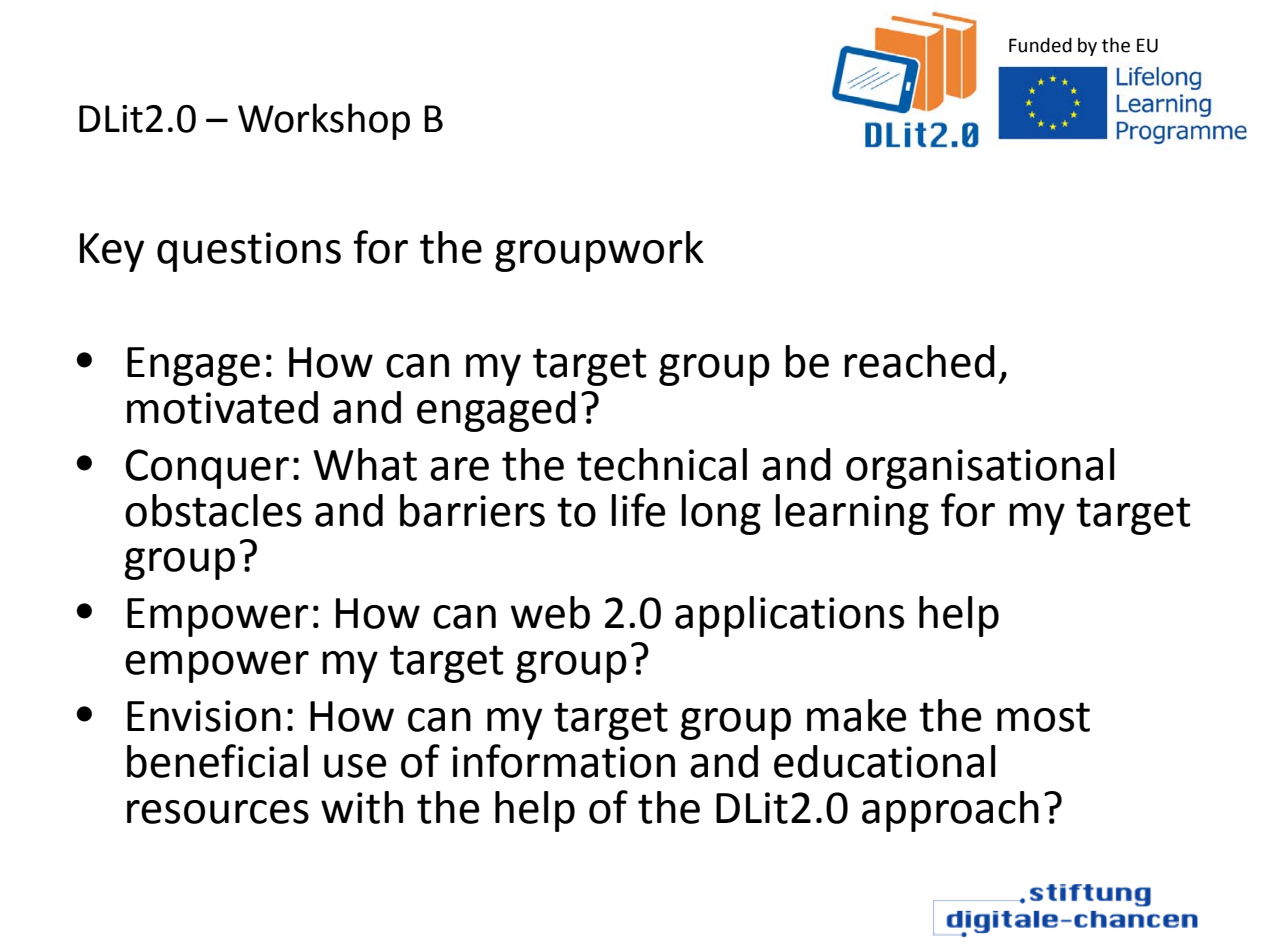 The image size is (1270, 952). What do you see at coordinates (789, 616) in the screenshot?
I see `applications` at bounding box center [789, 616].
